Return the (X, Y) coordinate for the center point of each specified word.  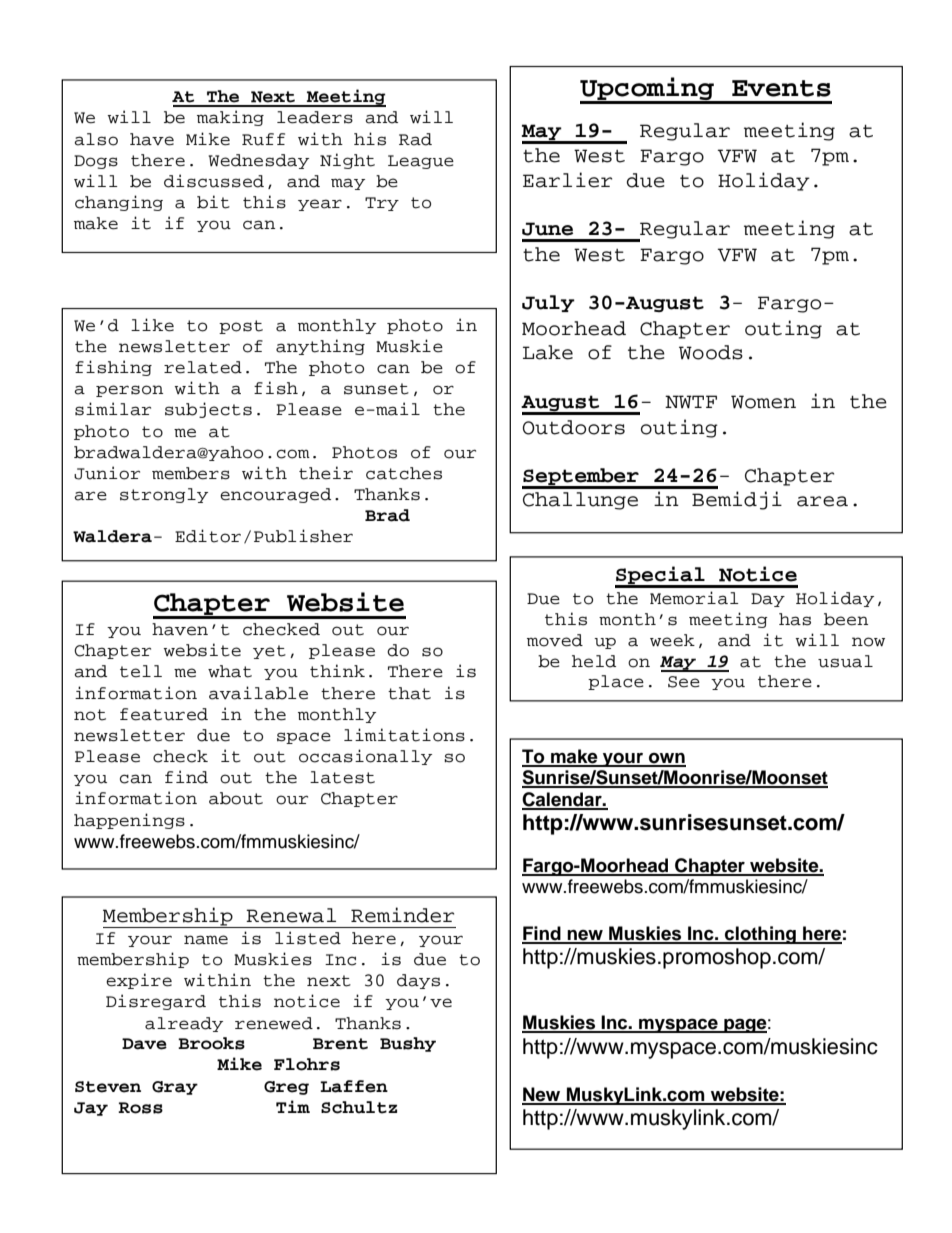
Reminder (402, 915)
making (230, 118)
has (795, 619)
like (152, 325)
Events (781, 88)
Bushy (408, 1044)
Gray (175, 1088)
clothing (760, 935)
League (421, 162)
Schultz (359, 1107)
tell (141, 671)
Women (763, 402)
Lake (548, 352)
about (236, 798)
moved (555, 640)
